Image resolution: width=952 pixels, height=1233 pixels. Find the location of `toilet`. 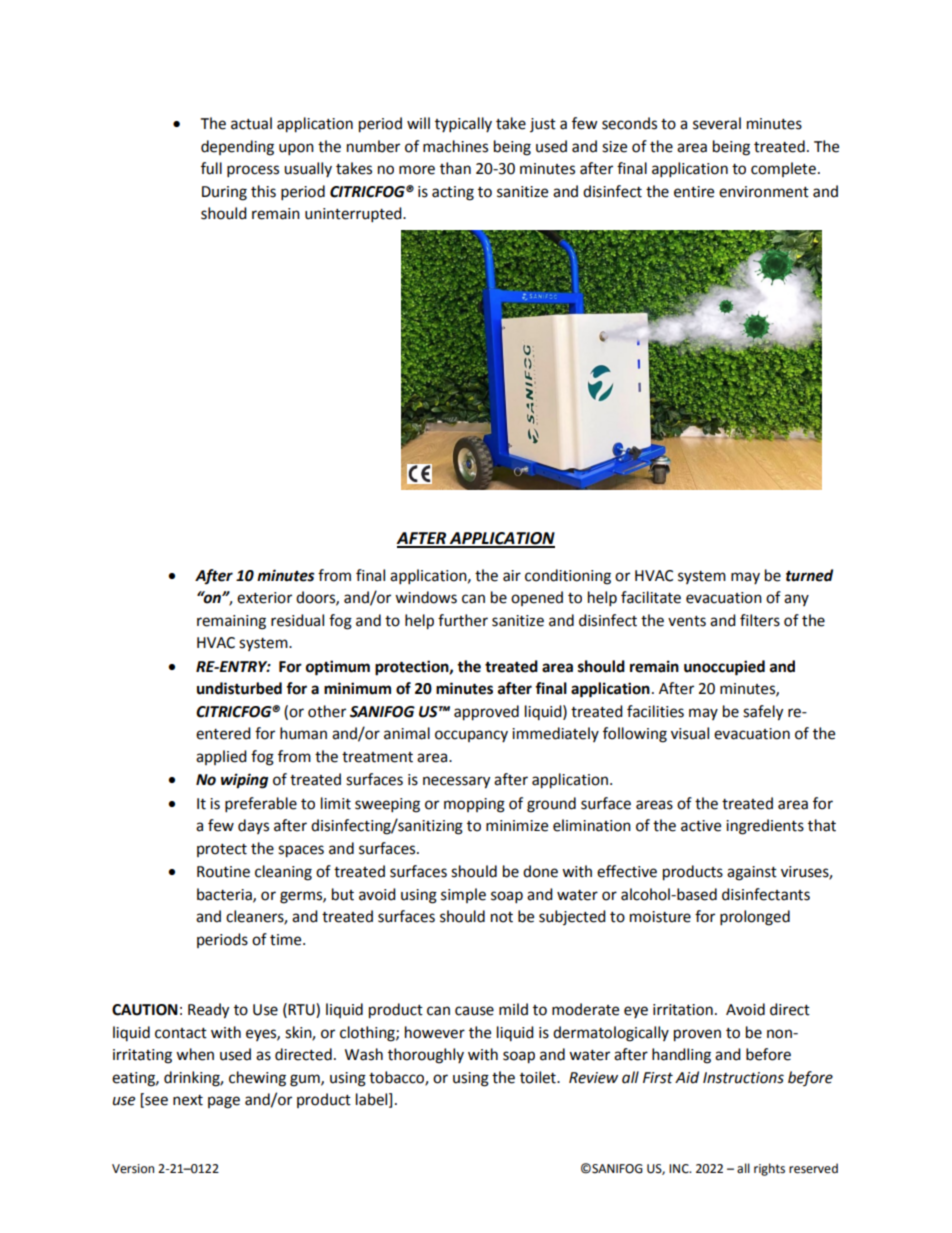

toilet is located at coordinates (539, 1077).
